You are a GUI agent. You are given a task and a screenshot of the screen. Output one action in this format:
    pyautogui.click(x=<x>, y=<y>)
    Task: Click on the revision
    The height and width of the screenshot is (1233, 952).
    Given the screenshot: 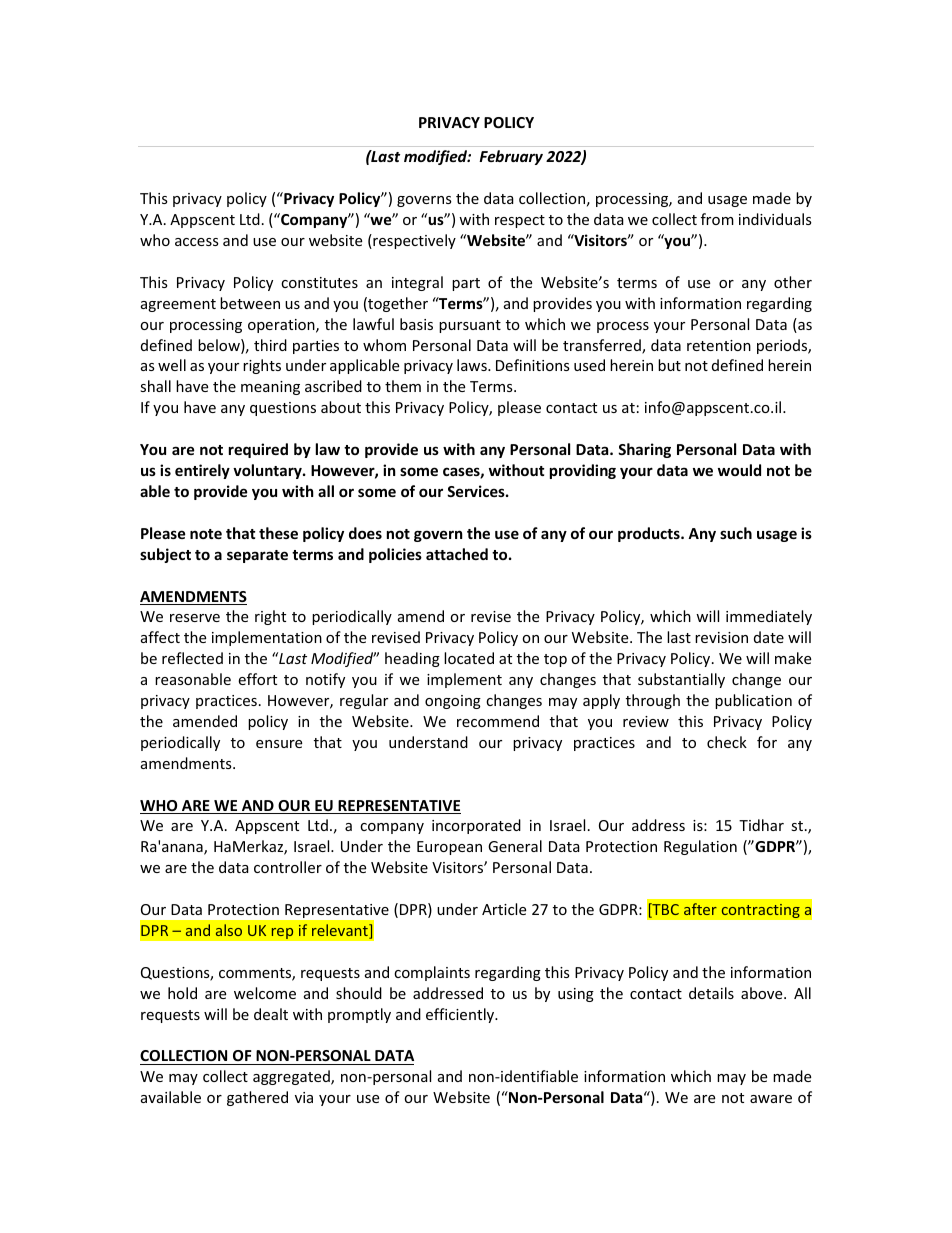 What is the action you would take?
    pyautogui.click(x=721, y=637)
